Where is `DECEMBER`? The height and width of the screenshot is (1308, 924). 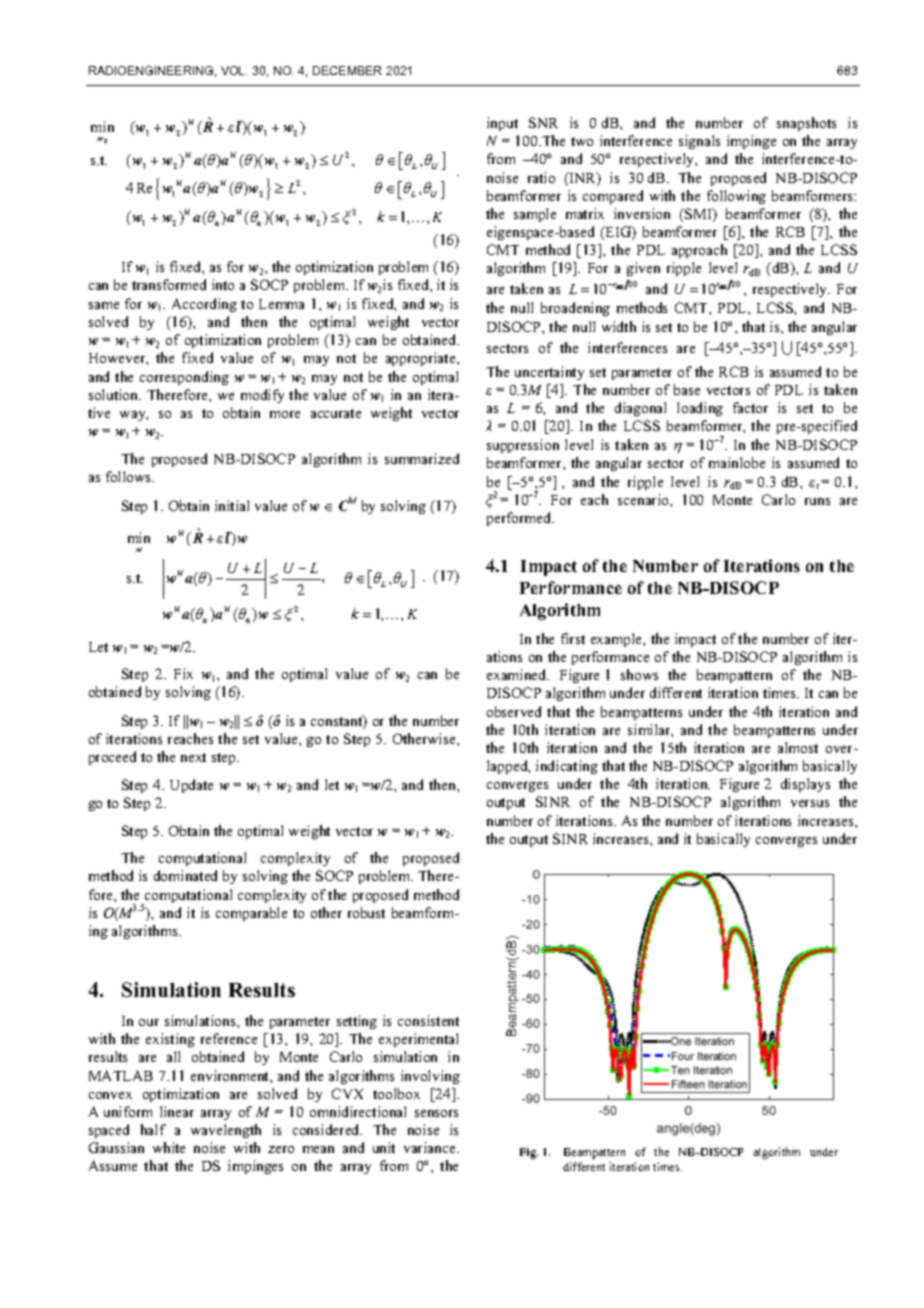
DECEMBER is located at coordinates (347, 70).
